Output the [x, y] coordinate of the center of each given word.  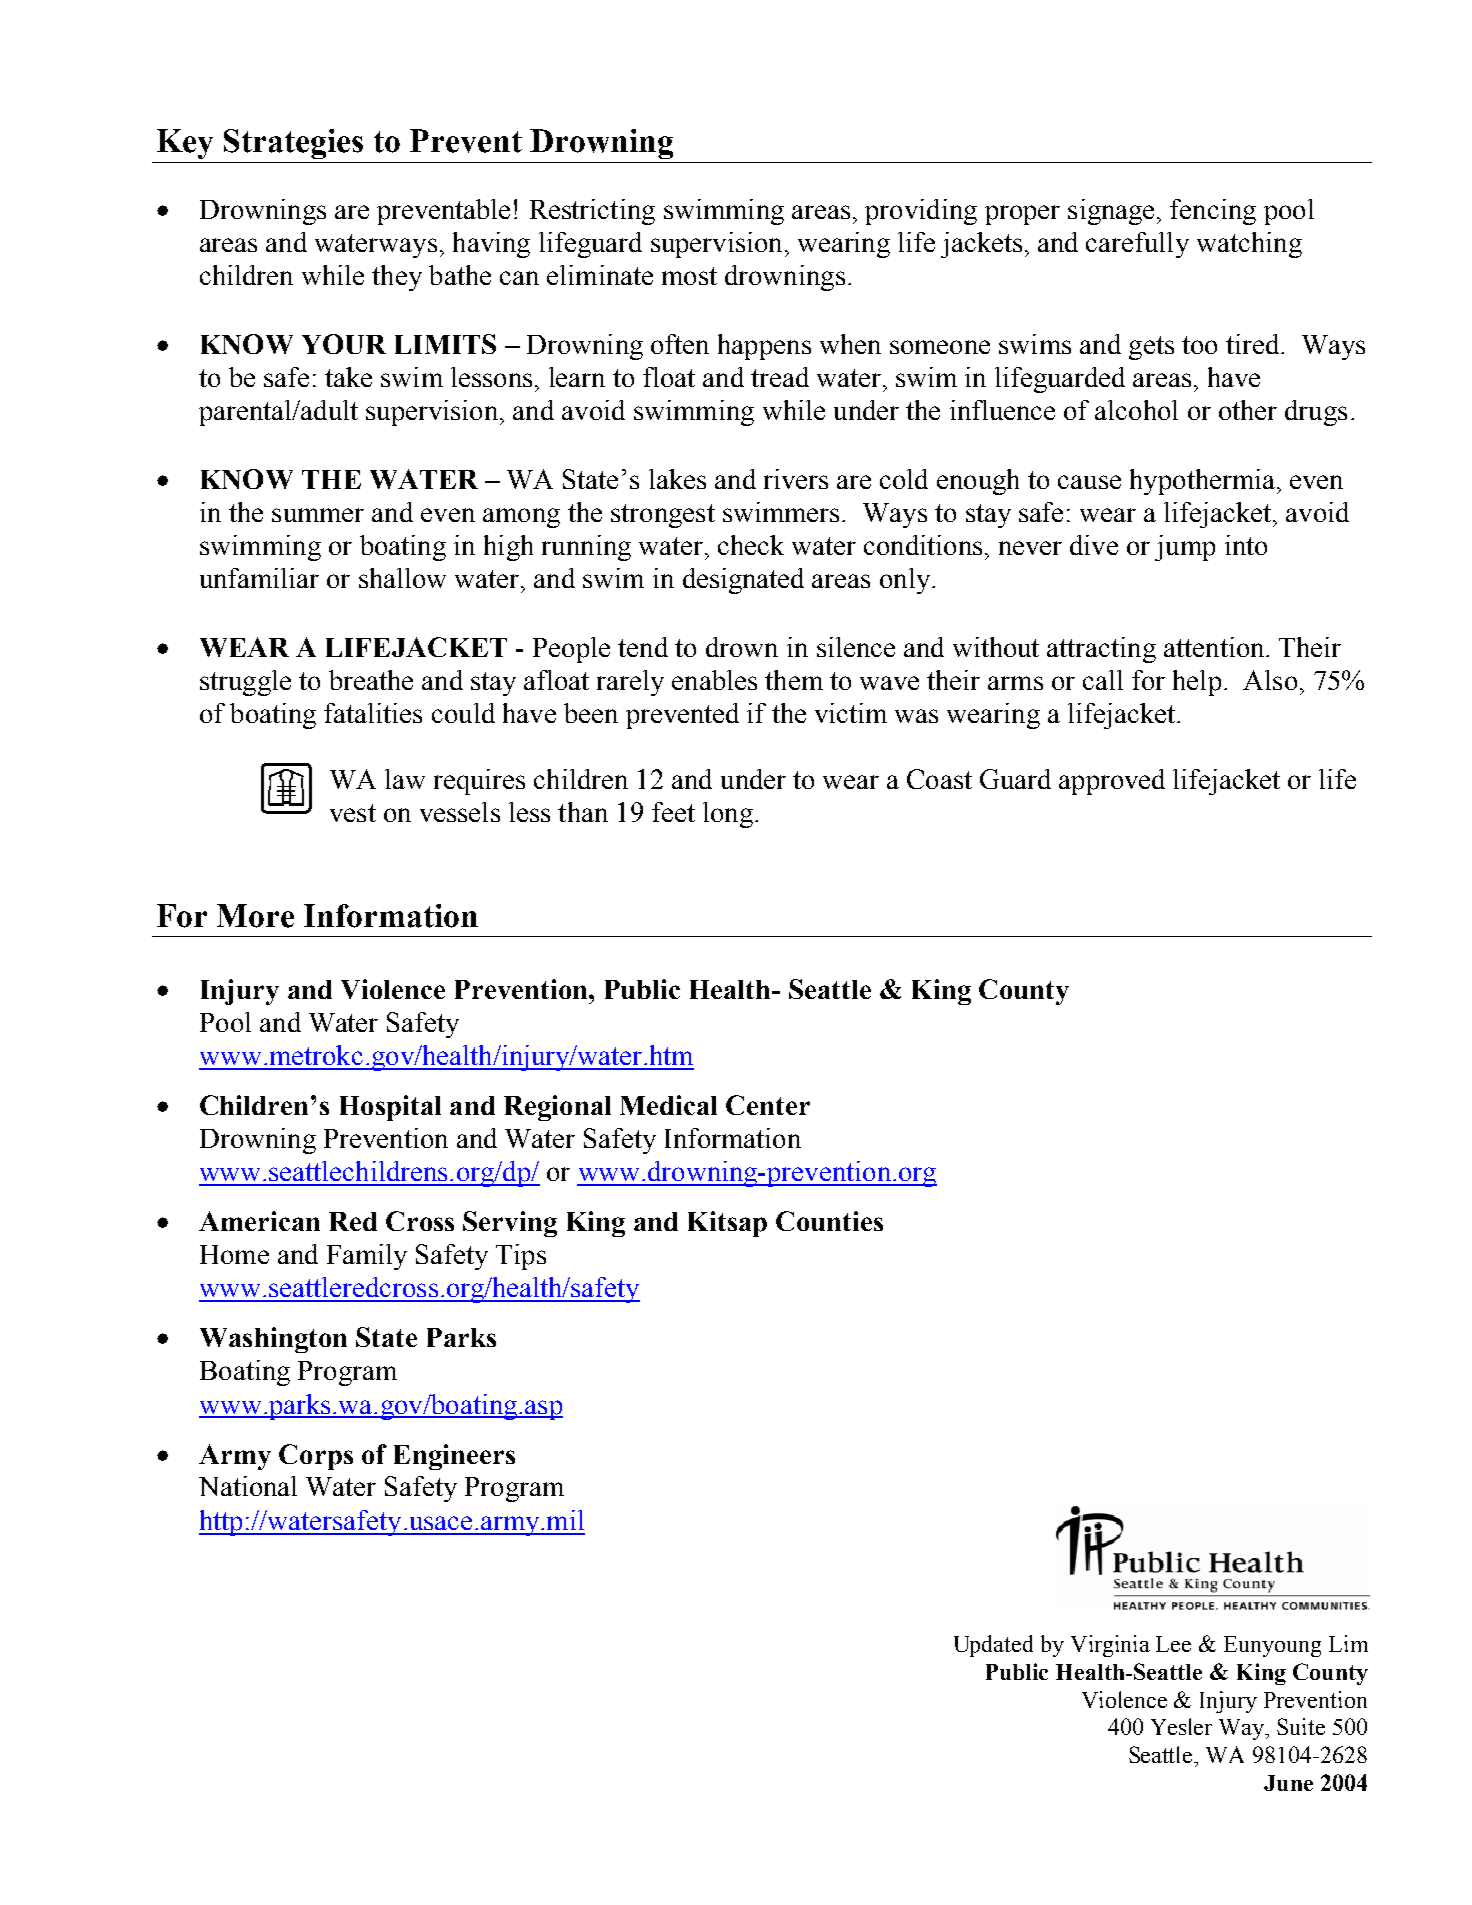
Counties [829, 1221]
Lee [1173, 1644]
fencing [1213, 212]
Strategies [293, 144]
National [248, 1486]
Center [768, 1105]
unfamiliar [259, 578]
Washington [273, 1340]
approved [1112, 782]
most [689, 276]
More [255, 916]
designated [743, 581]
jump [1185, 548]
